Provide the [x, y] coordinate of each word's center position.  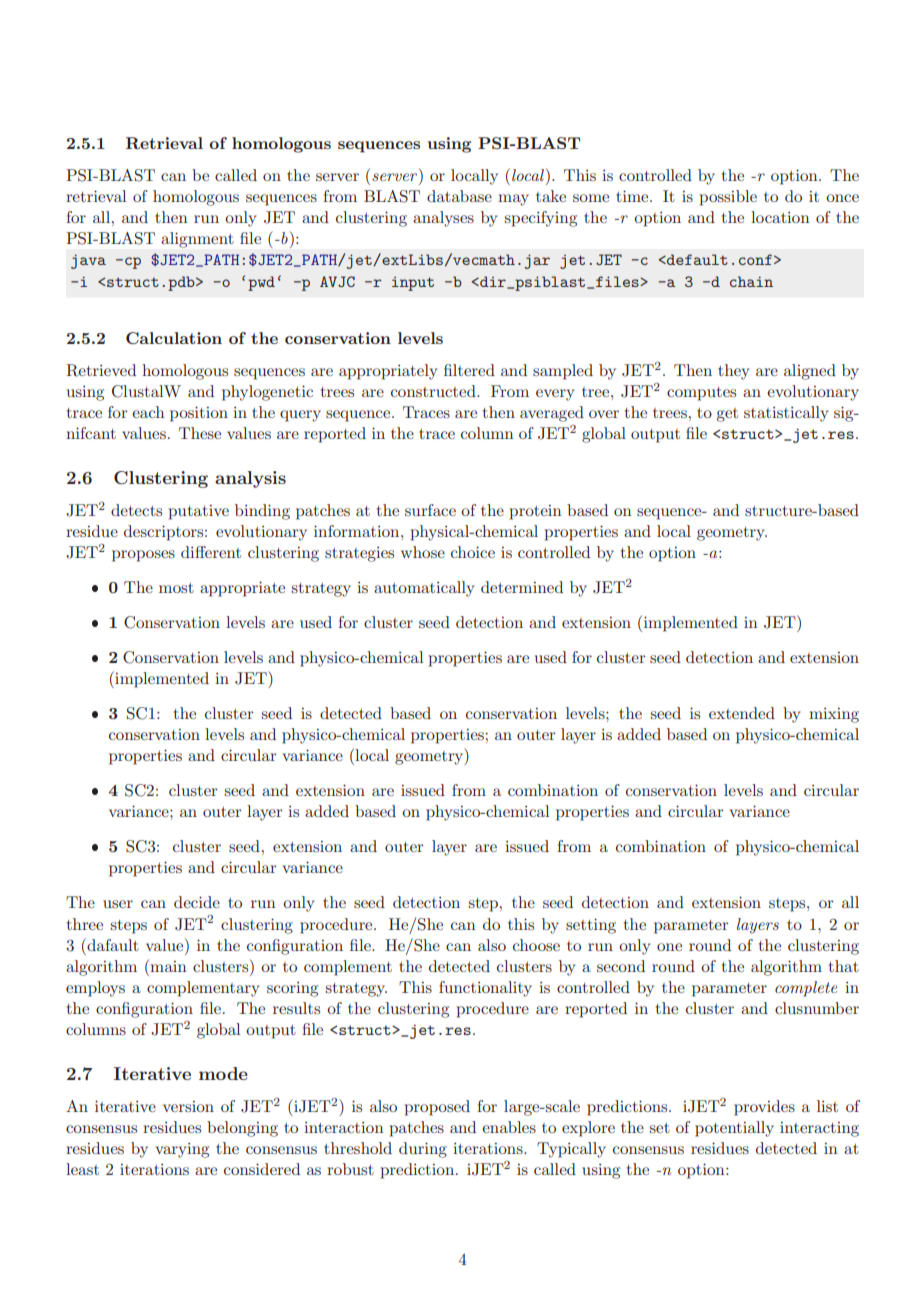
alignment [197, 240]
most [176, 588]
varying [182, 1150]
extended [742, 713]
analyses [443, 219]
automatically [424, 589]
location [780, 217]
